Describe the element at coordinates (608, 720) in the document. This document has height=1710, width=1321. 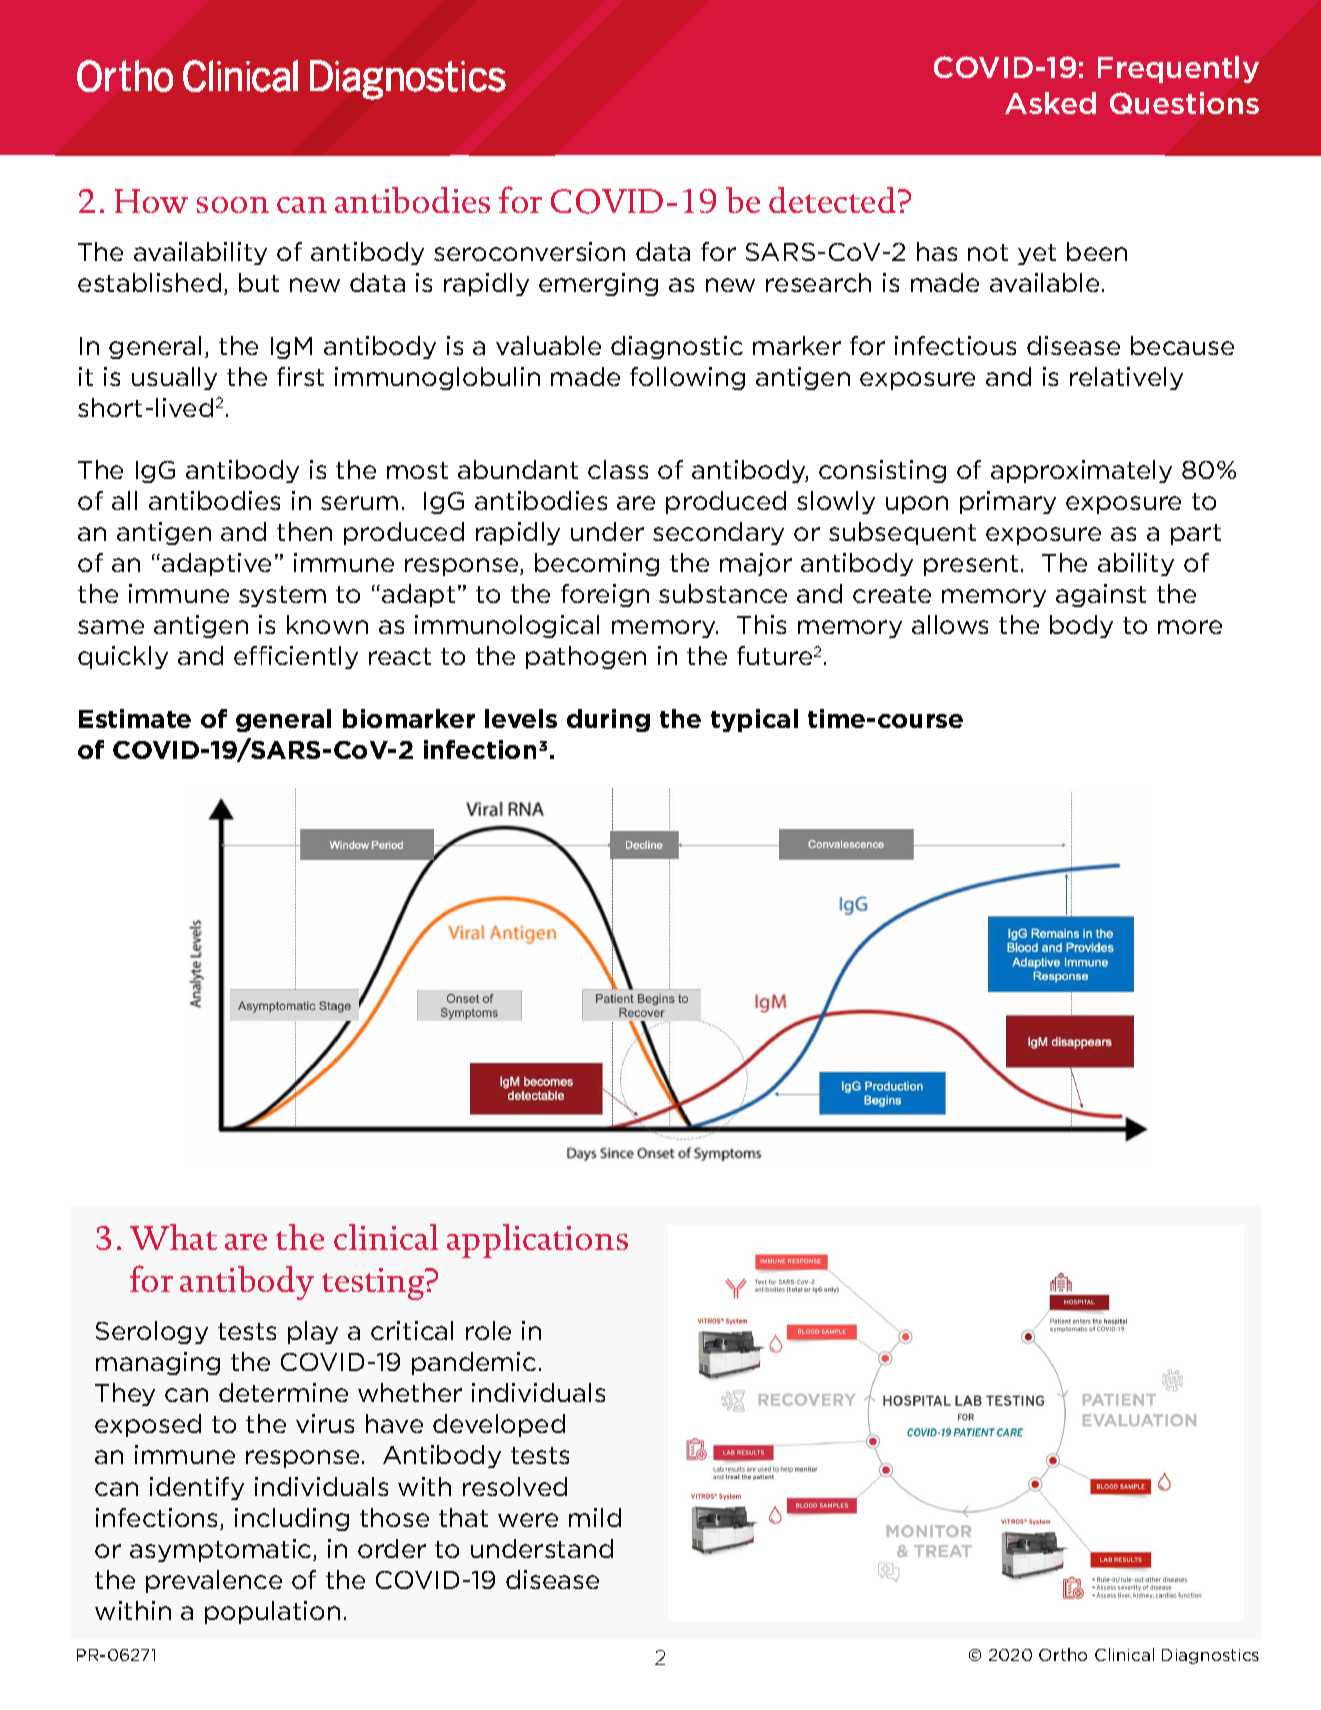
I see `during` at that location.
